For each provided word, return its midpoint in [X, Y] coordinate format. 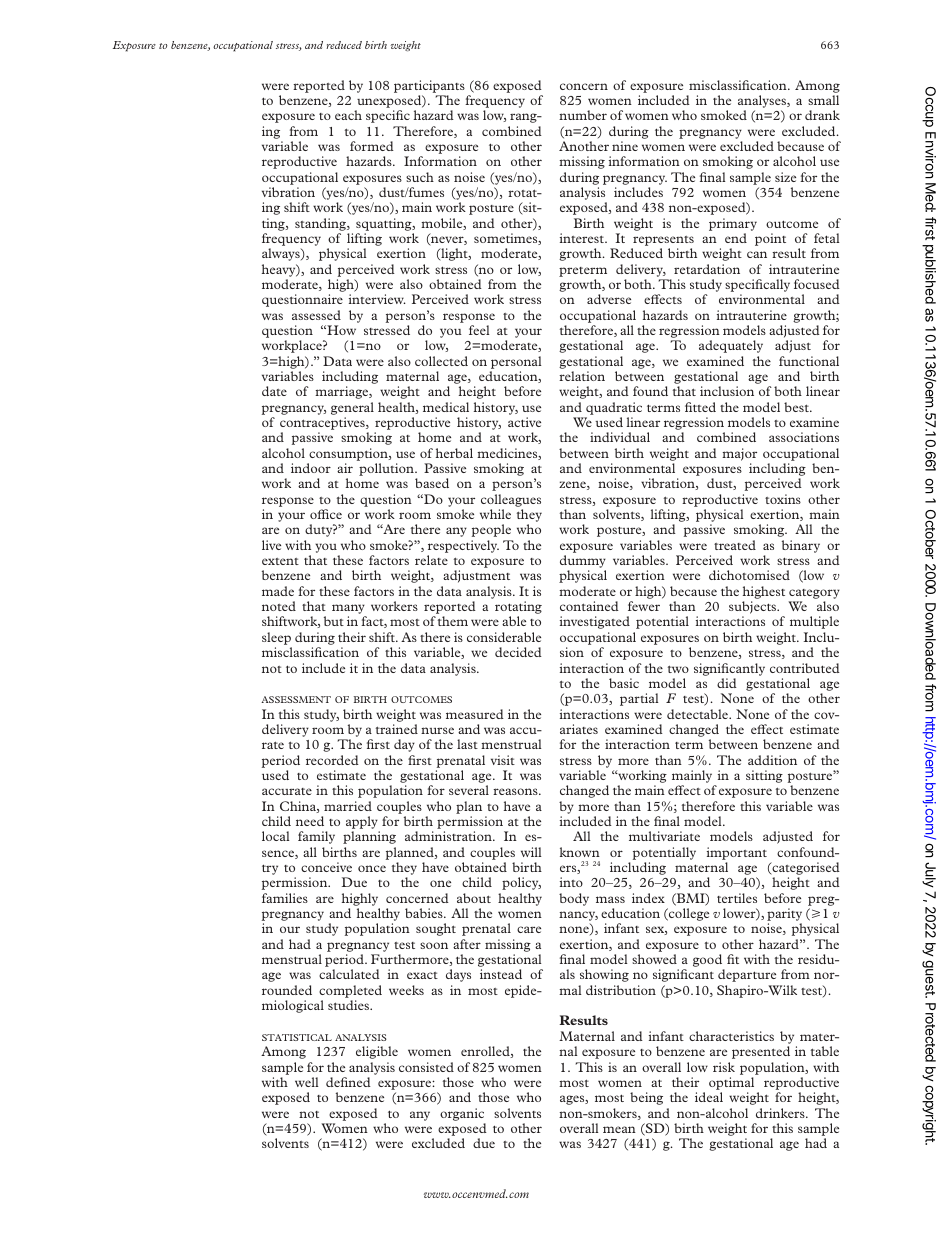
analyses [763, 103]
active [524, 422]
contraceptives [323, 425]
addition [772, 760]
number [583, 115]
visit [503, 760]
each [348, 115]
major [739, 454]
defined [348, 1082]
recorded [332, 760]
